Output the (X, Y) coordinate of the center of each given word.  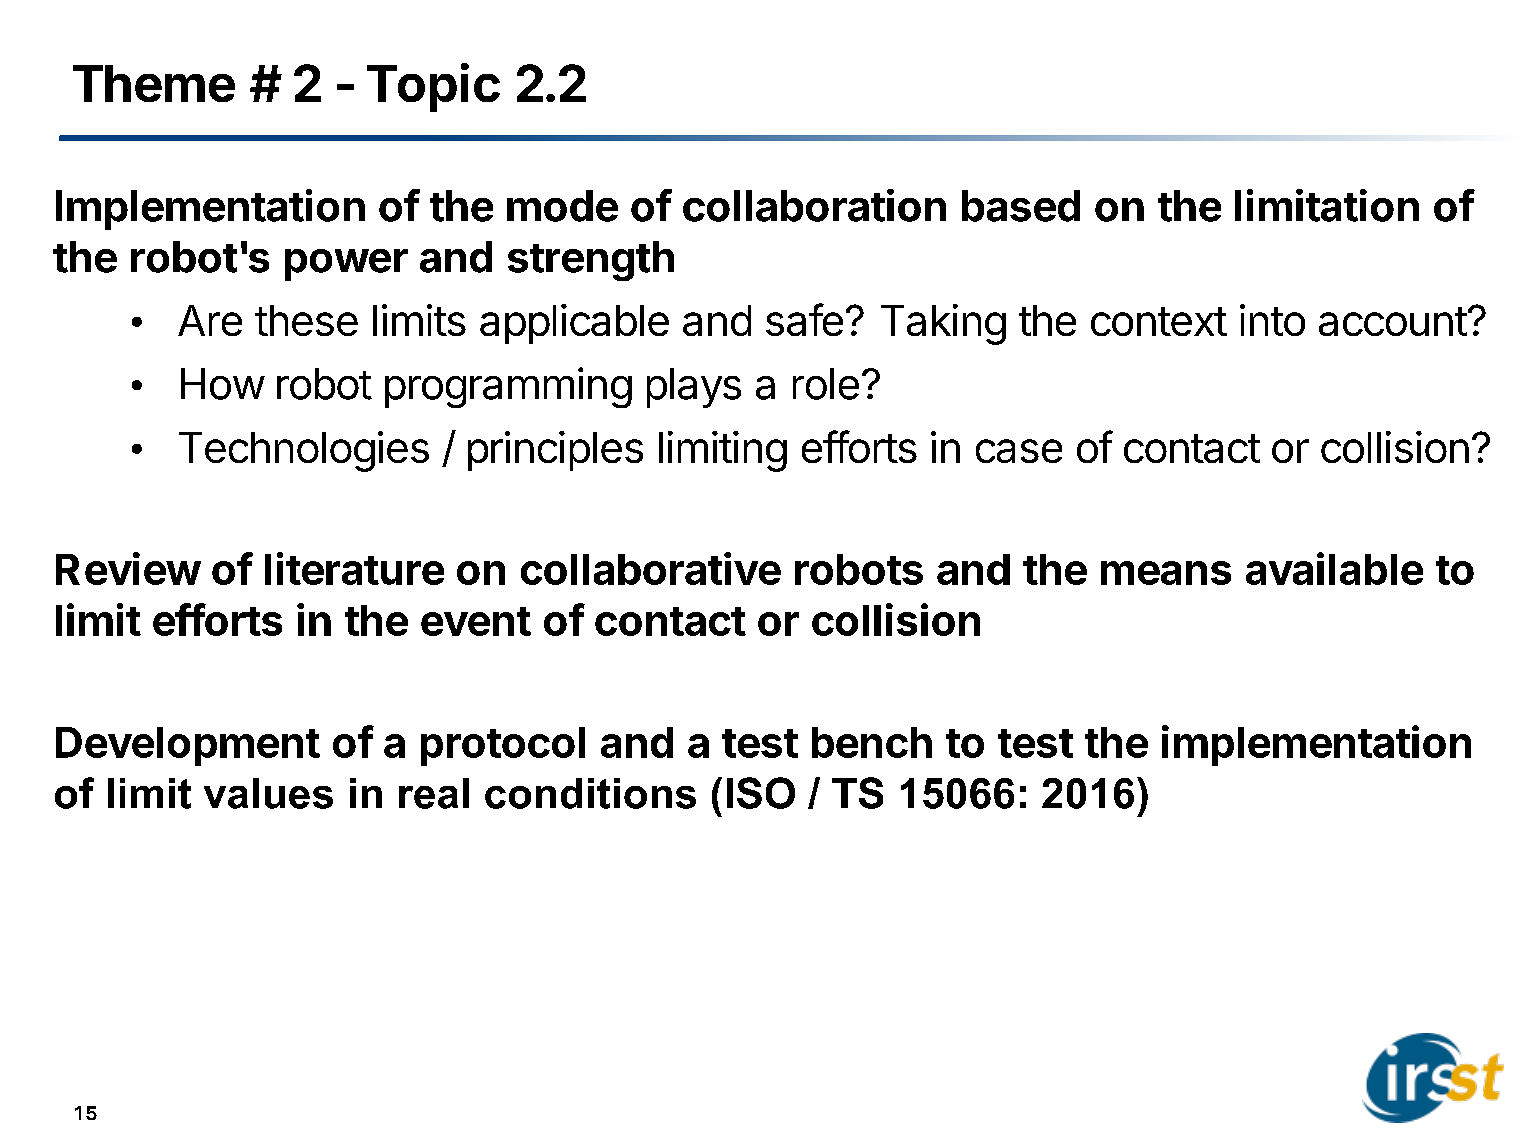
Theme (154, 83)
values (268, 793)
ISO (761, 793)
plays (694, 388)
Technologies (304, 451)
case (1019, 451)
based (1021, 206)
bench (872, 742)
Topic (433, 87)
